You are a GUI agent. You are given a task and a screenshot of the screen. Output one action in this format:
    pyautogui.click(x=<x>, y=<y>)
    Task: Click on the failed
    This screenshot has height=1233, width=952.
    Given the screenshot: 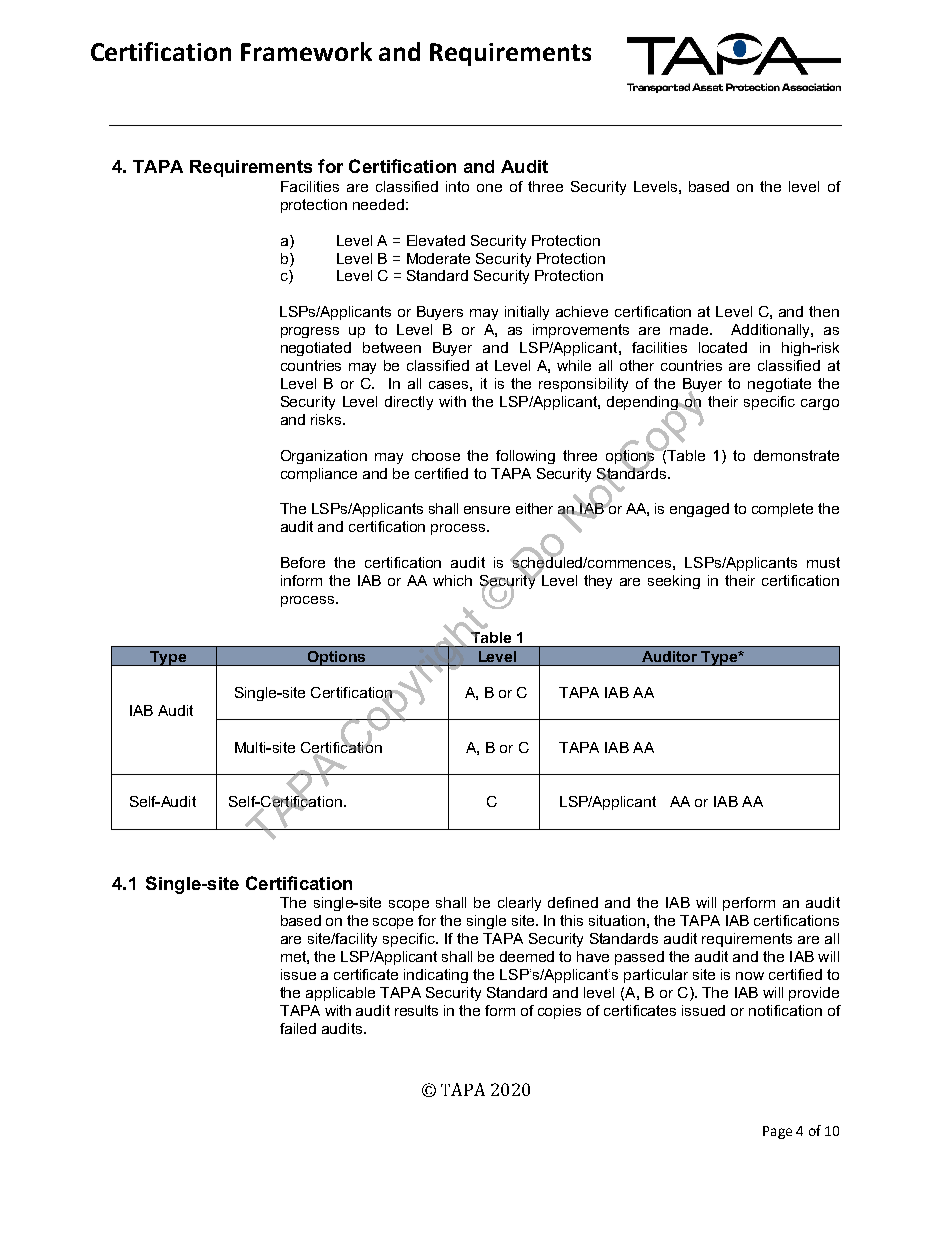 What is the action you would take?
    pyautogui.click(x=298, y=1028)
